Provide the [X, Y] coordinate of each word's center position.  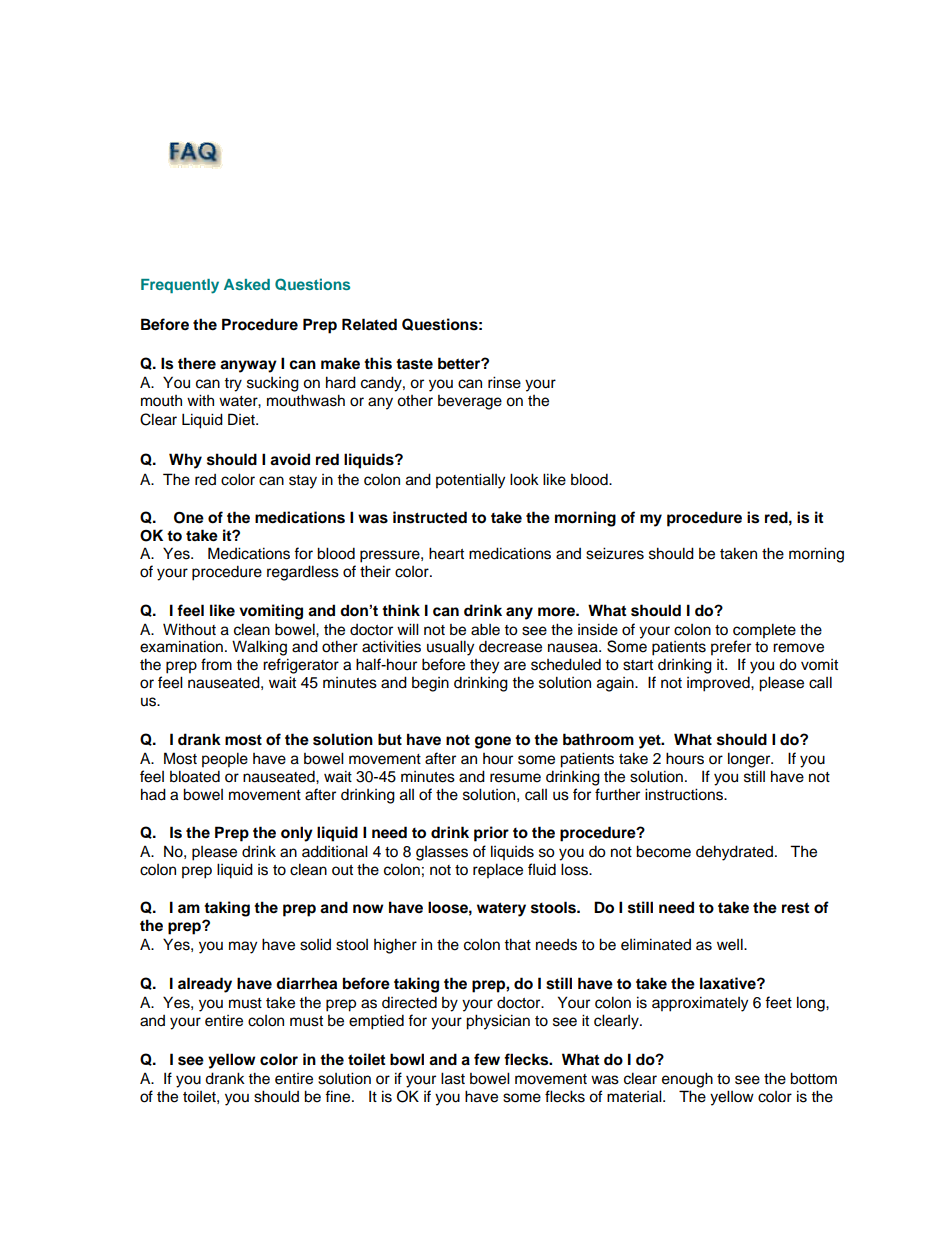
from [216, 664]
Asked [247, 284]
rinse [504, 382]
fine [339, 1096]
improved [719, 684]
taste [414, 364]
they [484, 666]
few [487, 1059]
